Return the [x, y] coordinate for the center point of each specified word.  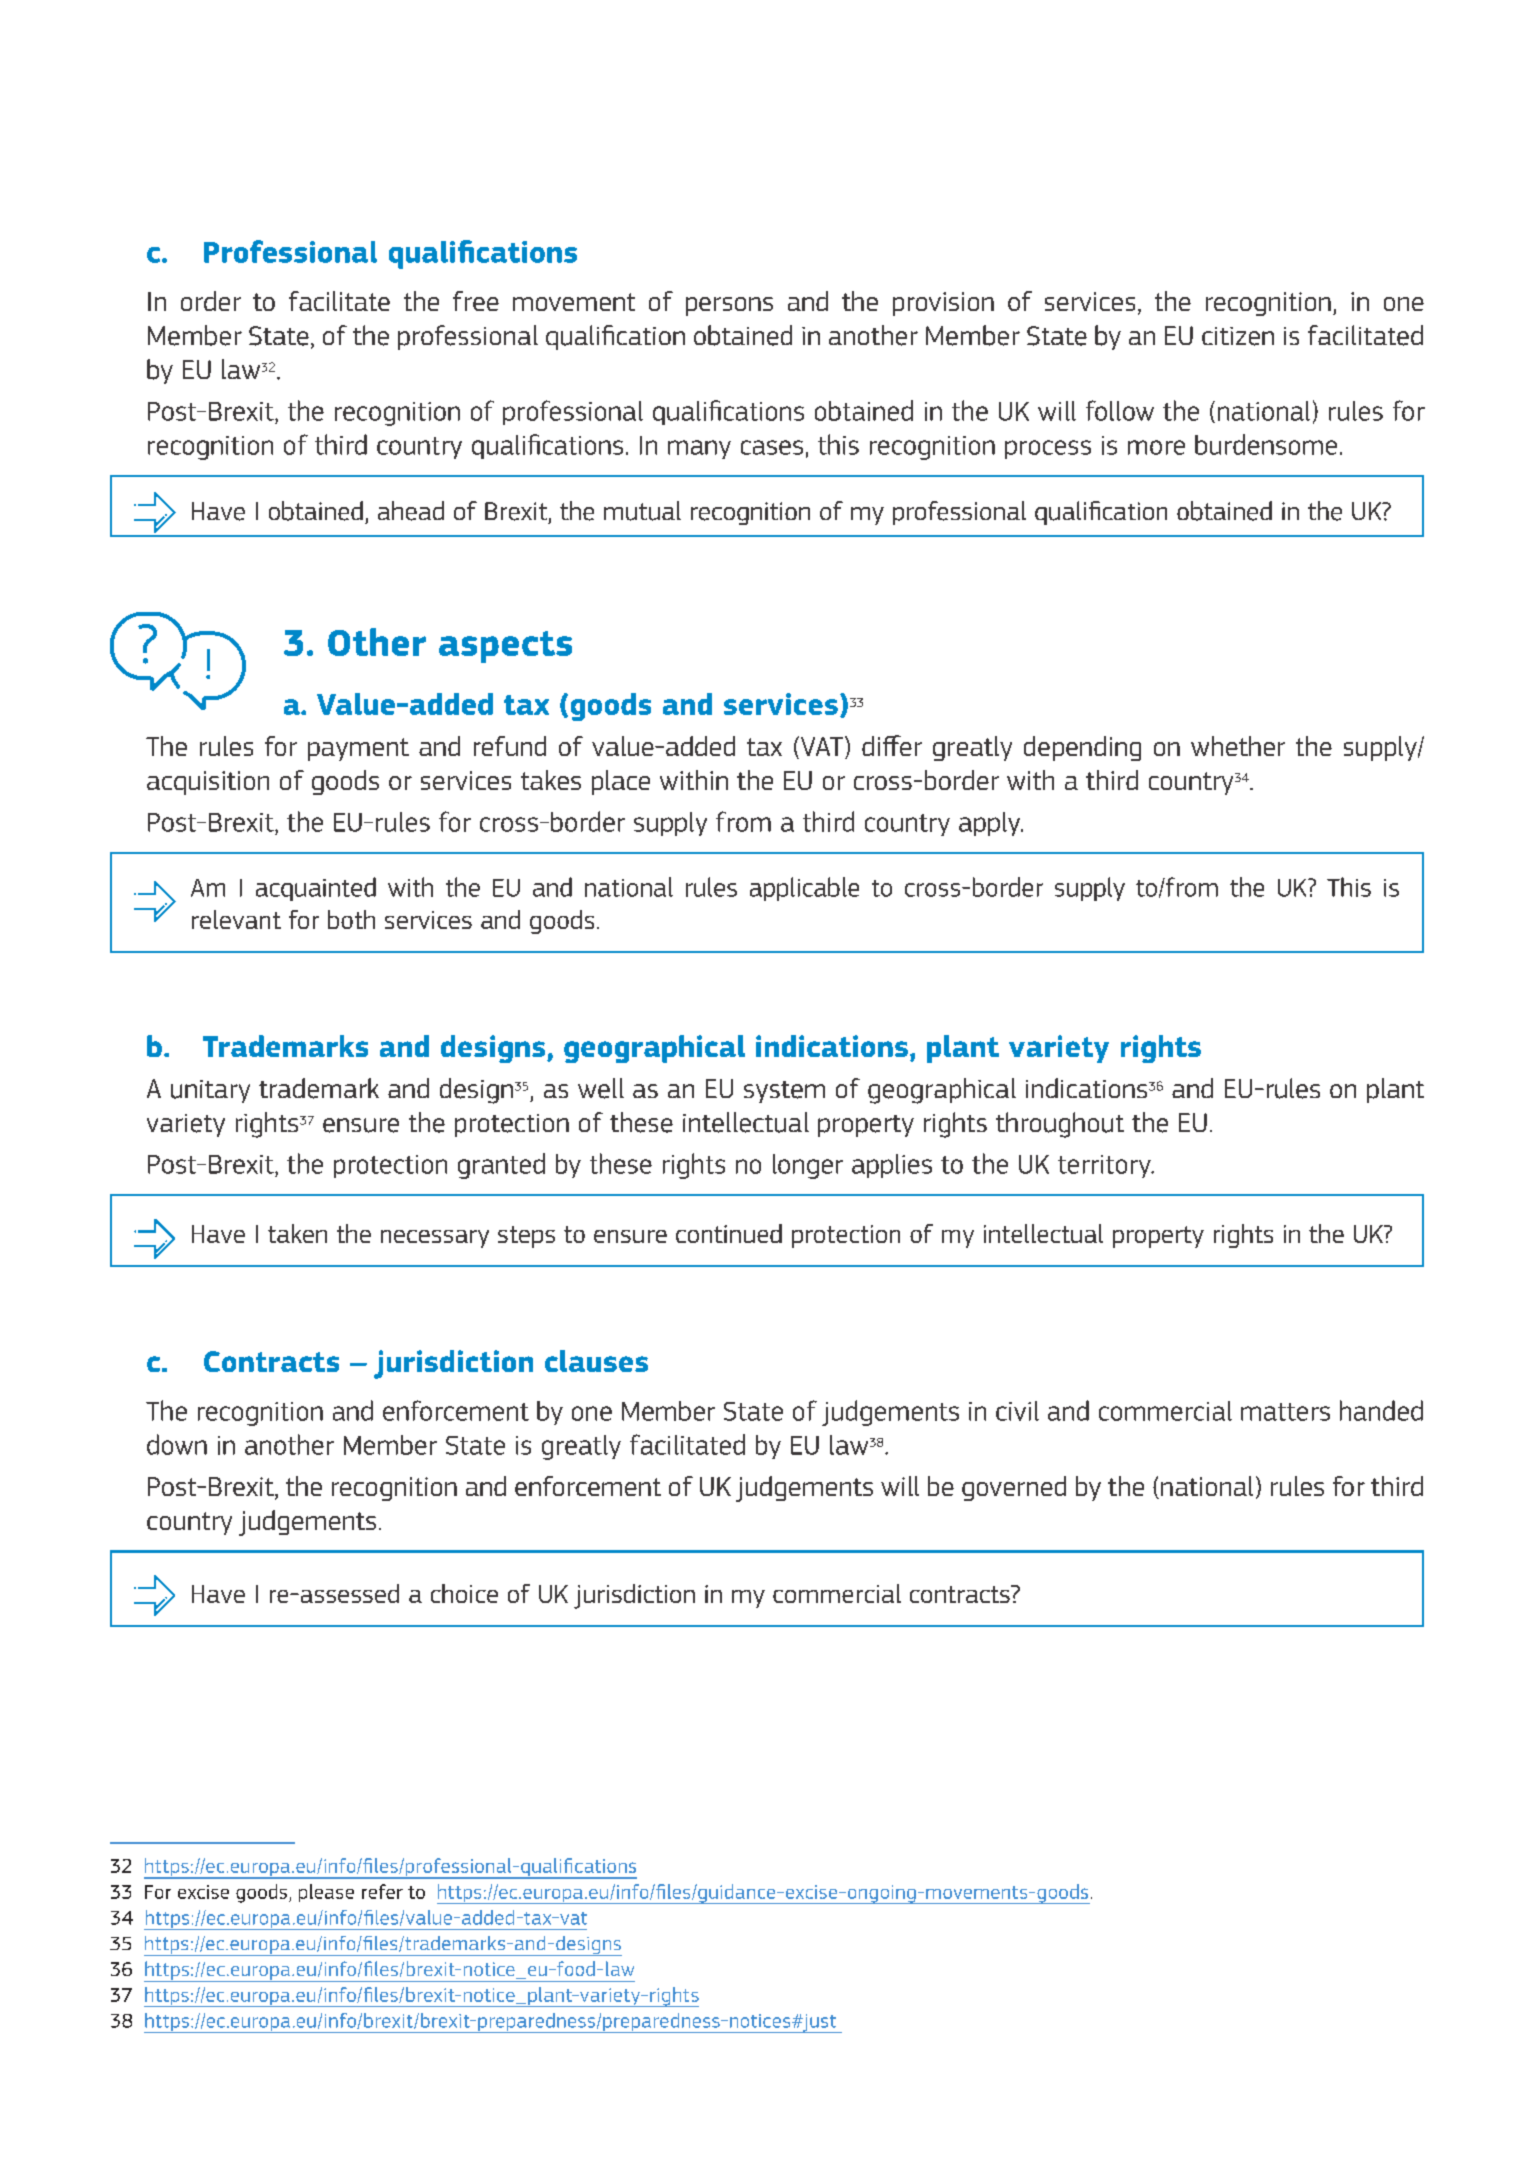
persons [729, 306]
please [326, 1893]
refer [382, 1891]
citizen [1238, 336]
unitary [210, 1091]
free [476, 301]
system [784, 1092]
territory [1105, 1166]
